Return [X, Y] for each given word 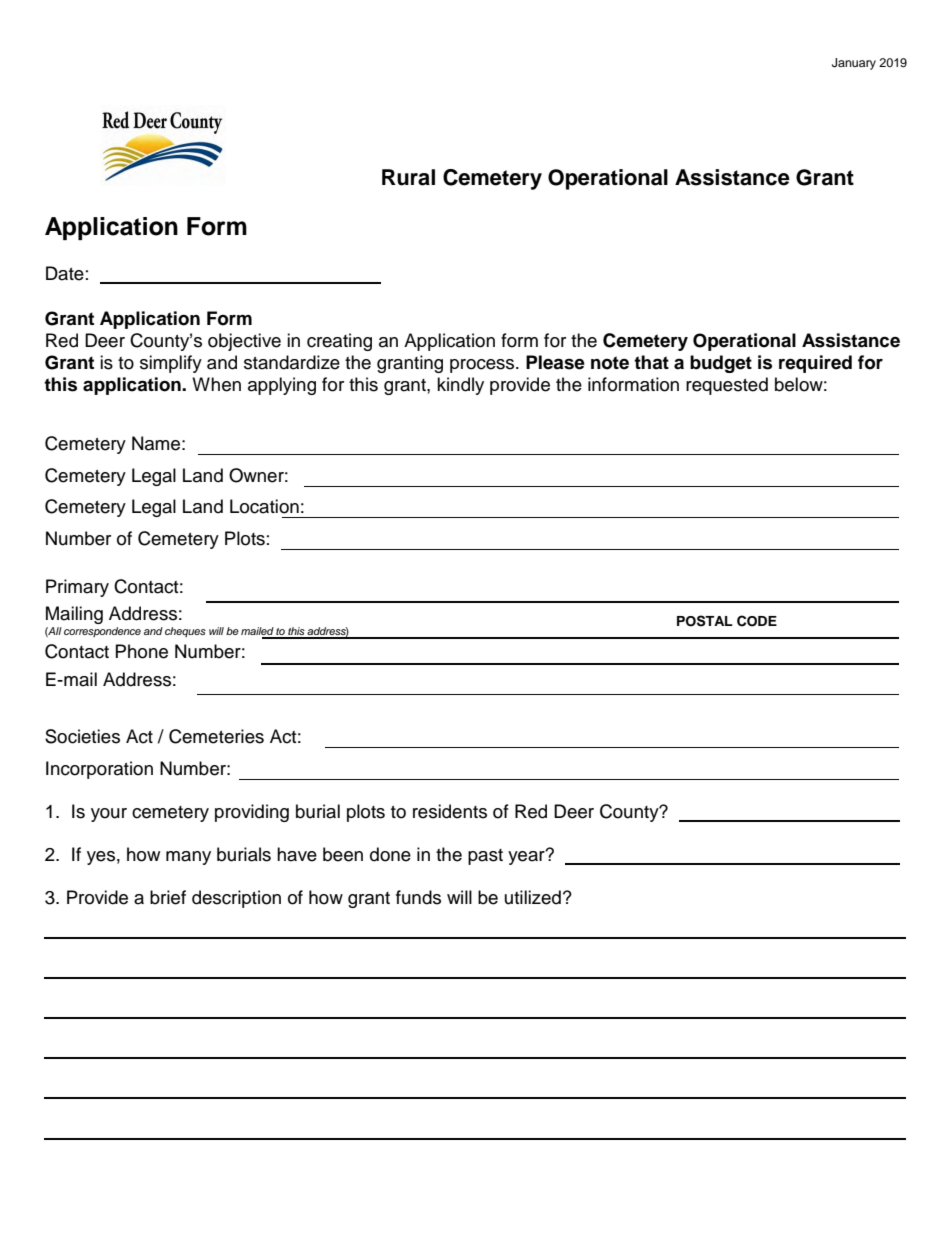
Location [264, 506]
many [188, 858]
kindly [460, 386]
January [854, 64]
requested [727, 386]
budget [721, 364]
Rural [408, 177]
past [485, 857]
